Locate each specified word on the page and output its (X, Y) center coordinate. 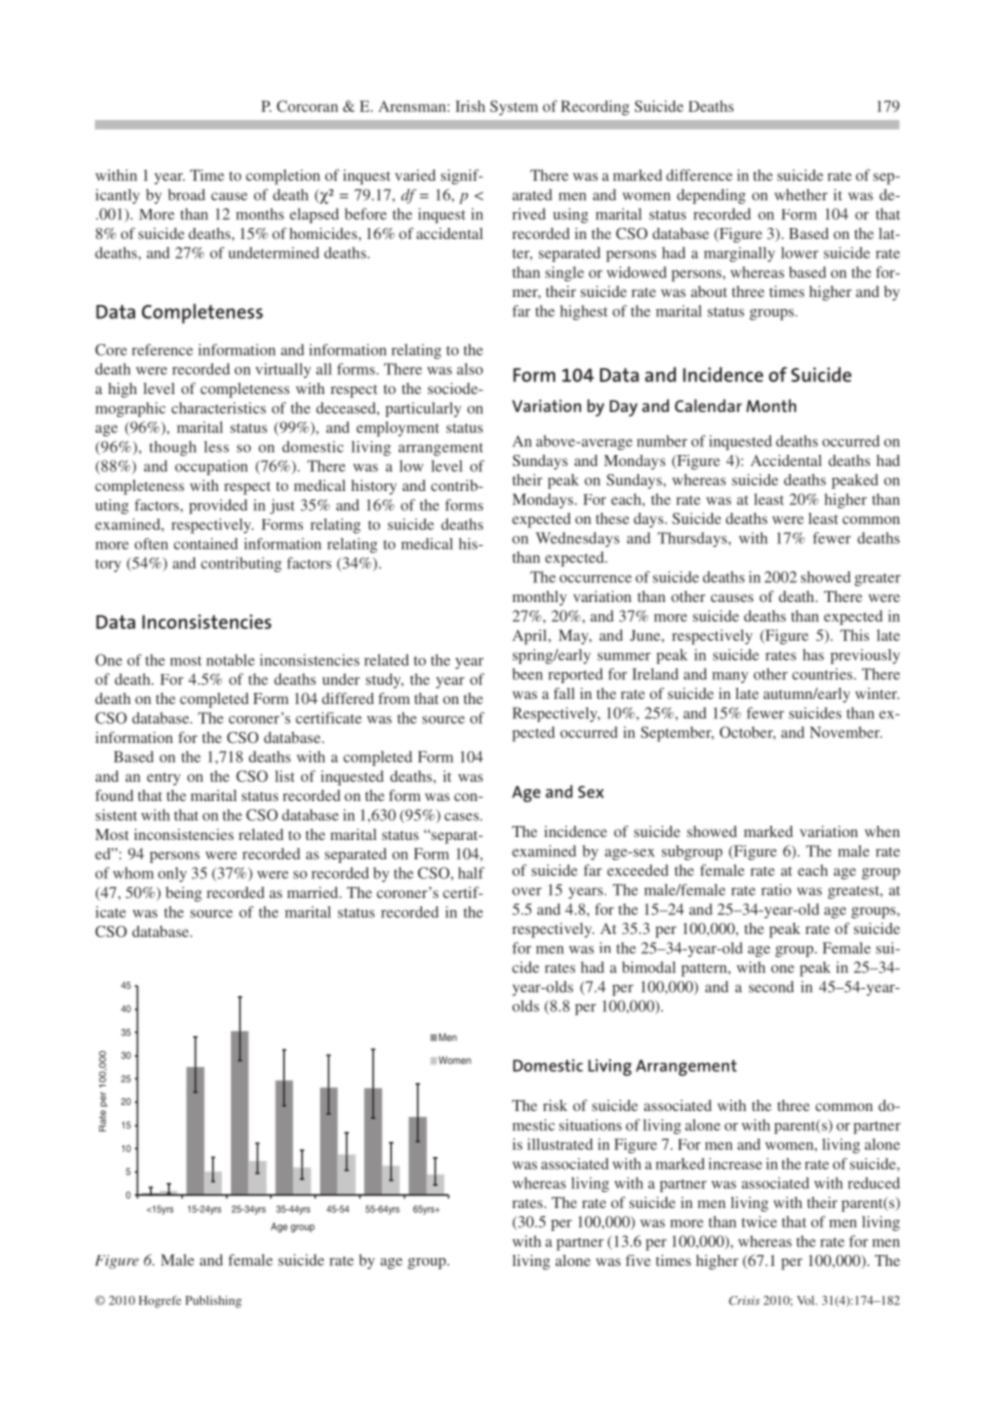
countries (823, 674)
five (638, 1260)
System (514, 108)
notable (230, 660)
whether (801, 195)
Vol (807, 1300)
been (527, 674)
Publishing (213, 1301)
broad (186, 195)
